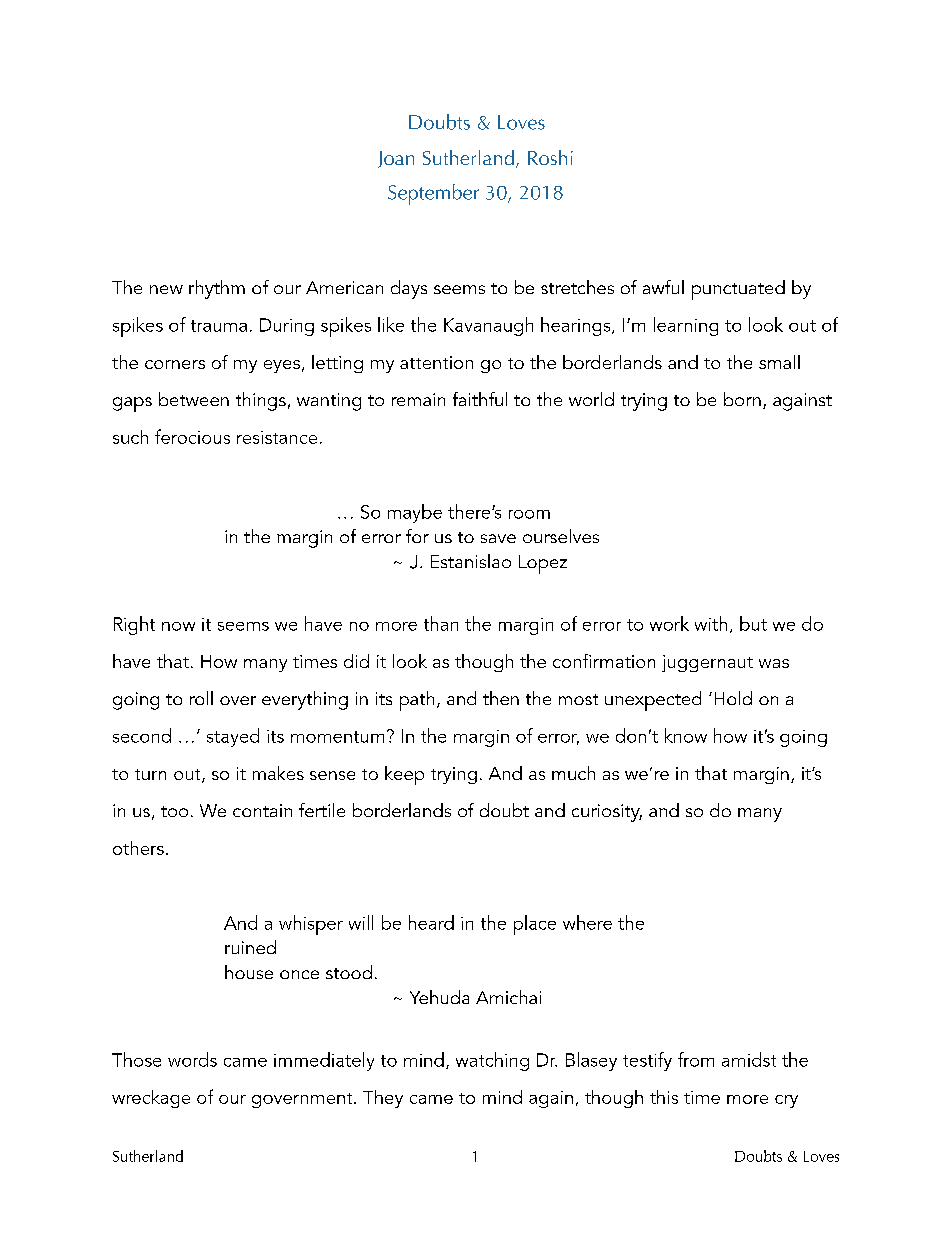  What do you see at coordinates (711, 623) in the page?
I see `with` at bounding box center [711, 623].
